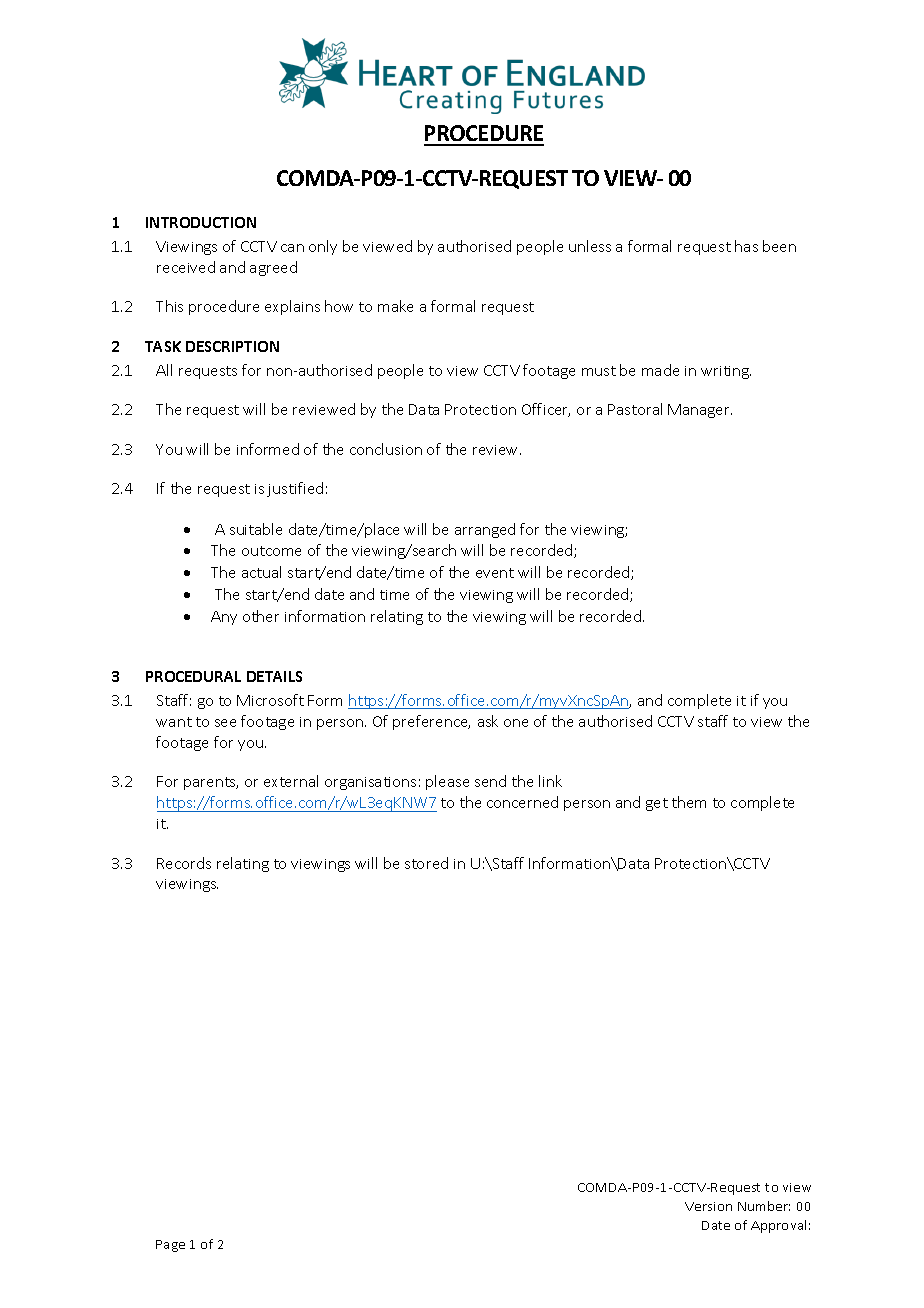  I want to click on preference, so click(431, 722).
